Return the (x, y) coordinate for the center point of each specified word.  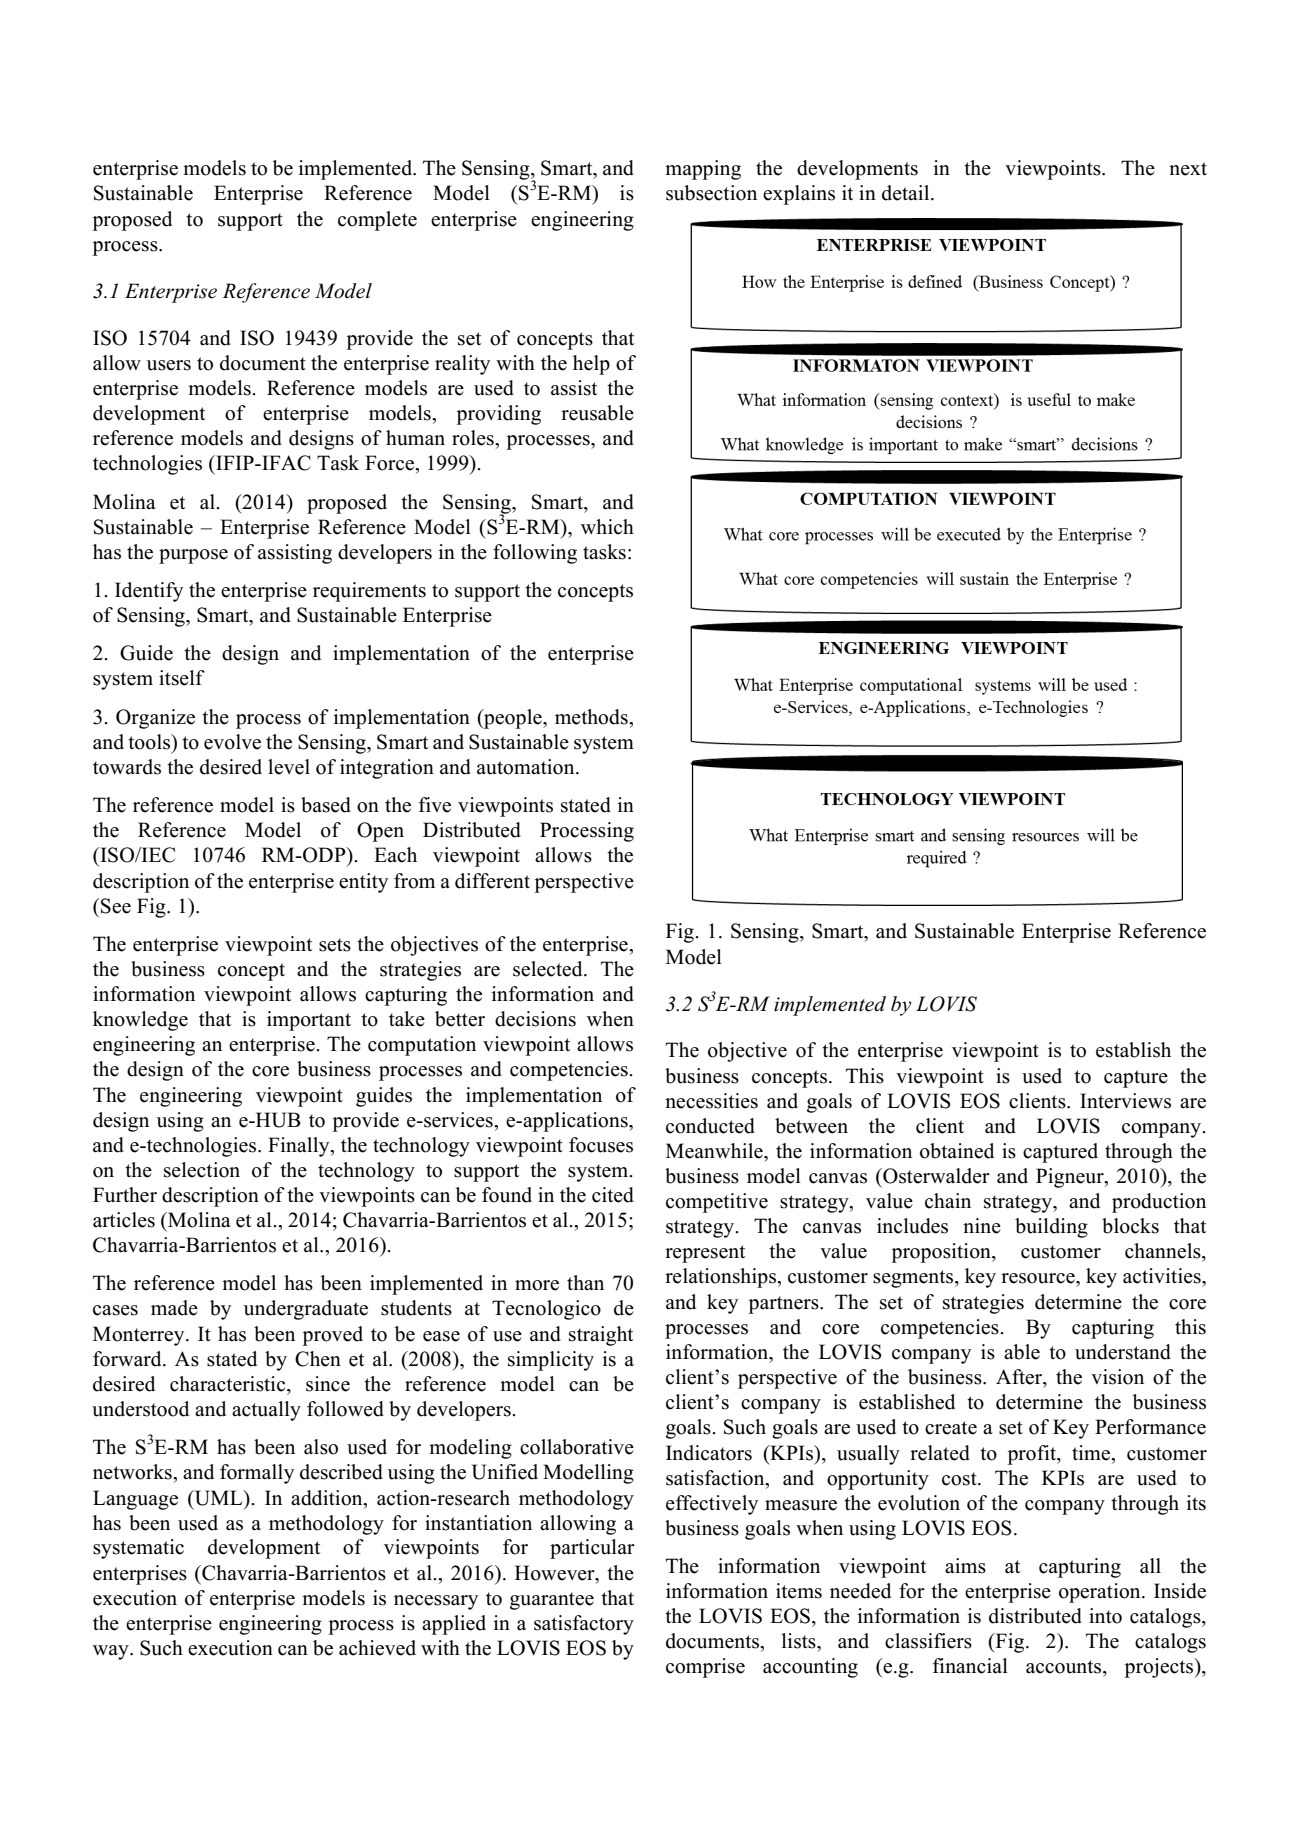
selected (549, 969)
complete (377, 221)
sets (335, 945)
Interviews (1125, 1101)
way (112, 1652)
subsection (711, 193)
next (1188, 169)
